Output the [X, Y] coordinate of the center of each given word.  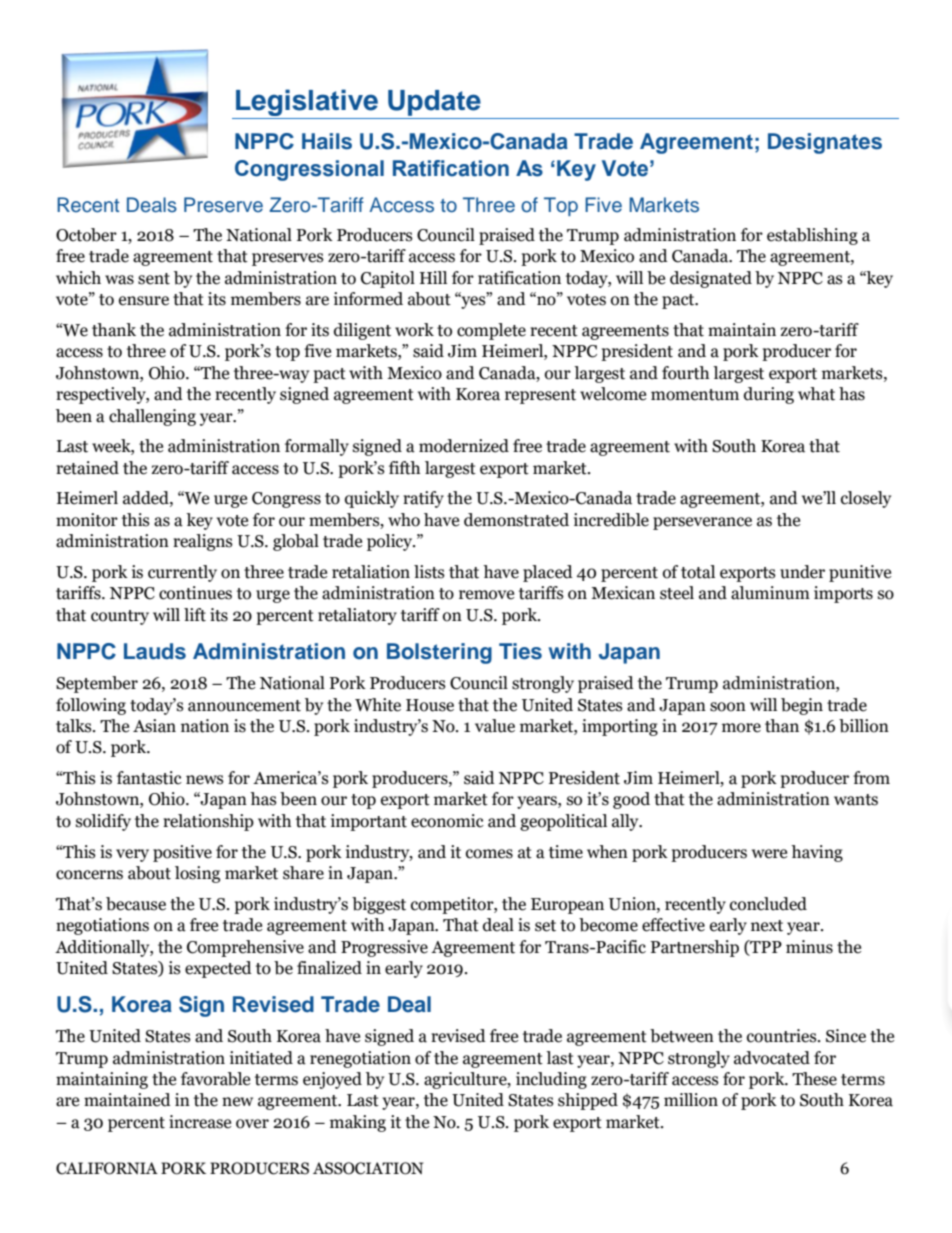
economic [447, 821]
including [551, 1080]
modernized [464, 446]
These [814, 1079]
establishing [812, 236]
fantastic [149, 778]
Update [434, 104]
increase [200, 1122]
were [769, 854]
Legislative [307, 104]
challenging [152, 417]
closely [866, 499]
